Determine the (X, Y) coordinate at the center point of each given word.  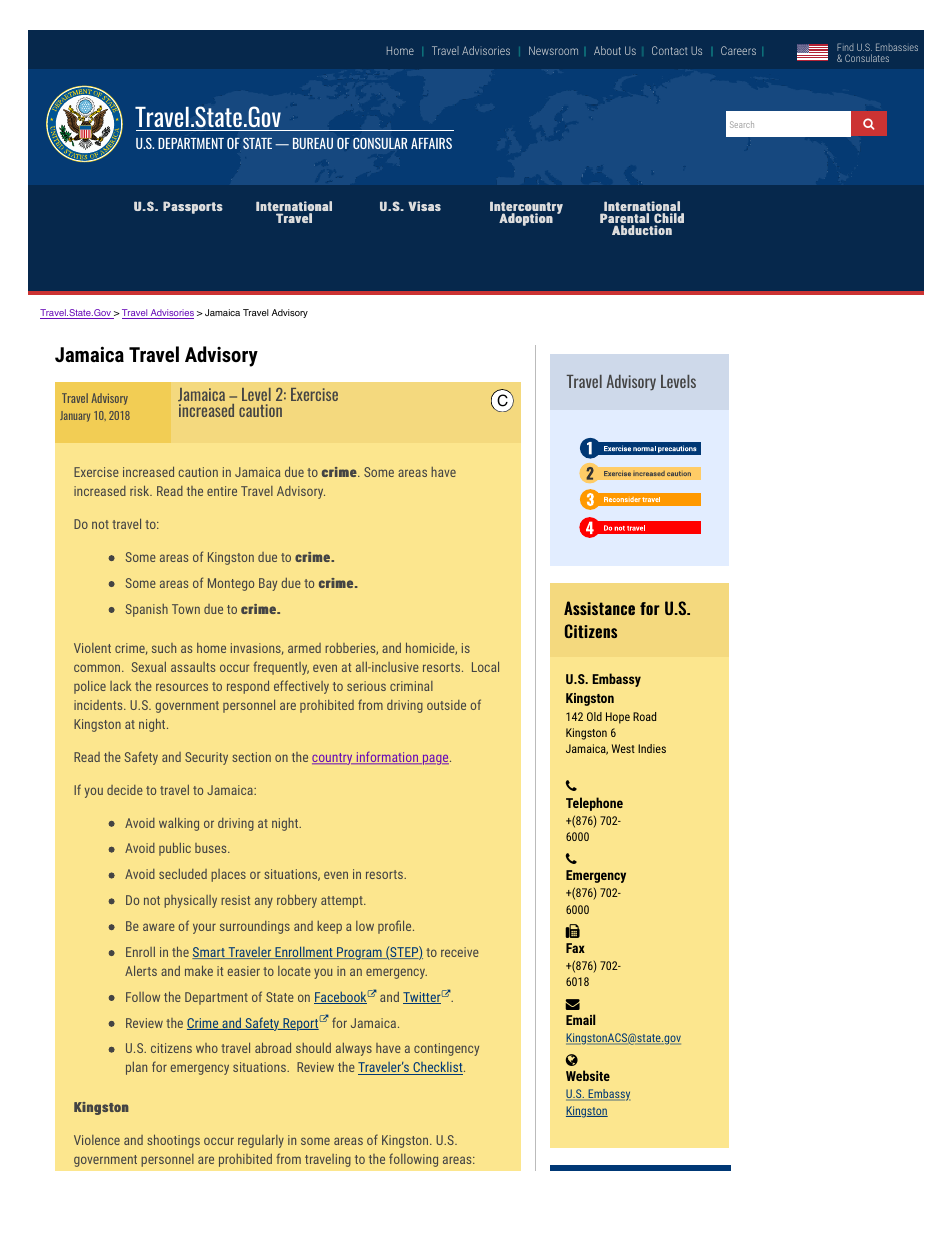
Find (845, 49)
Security (206, 758)
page (436, 760)
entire (222, 491)
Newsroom (553, 50)
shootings (173, 1141)
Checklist (438, 1068)
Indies (652, 748)
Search (742, 124)
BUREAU (313, 143)
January (75, 416)
